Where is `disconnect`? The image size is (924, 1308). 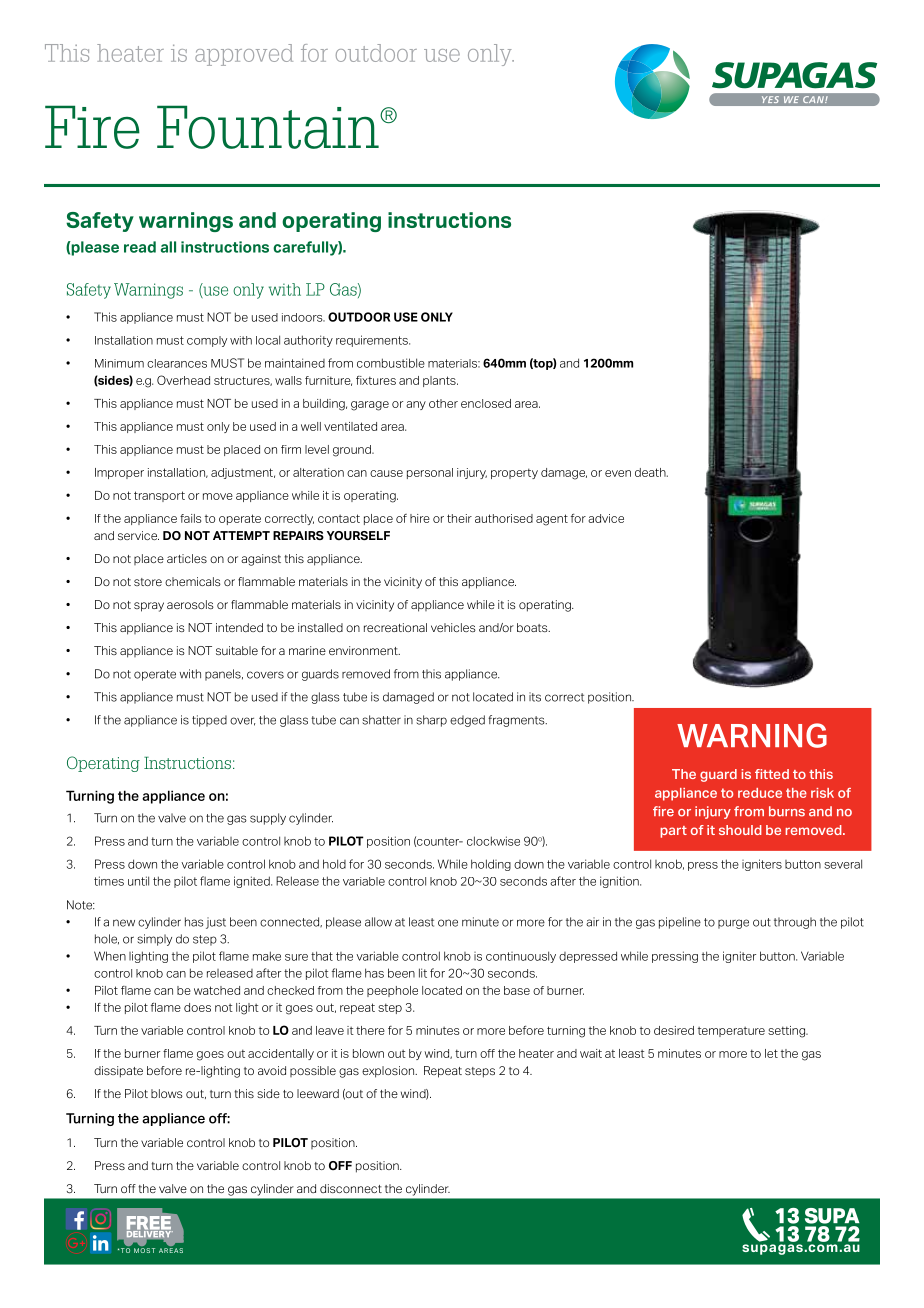 disconnect is located at coordinates (351, 1188).
